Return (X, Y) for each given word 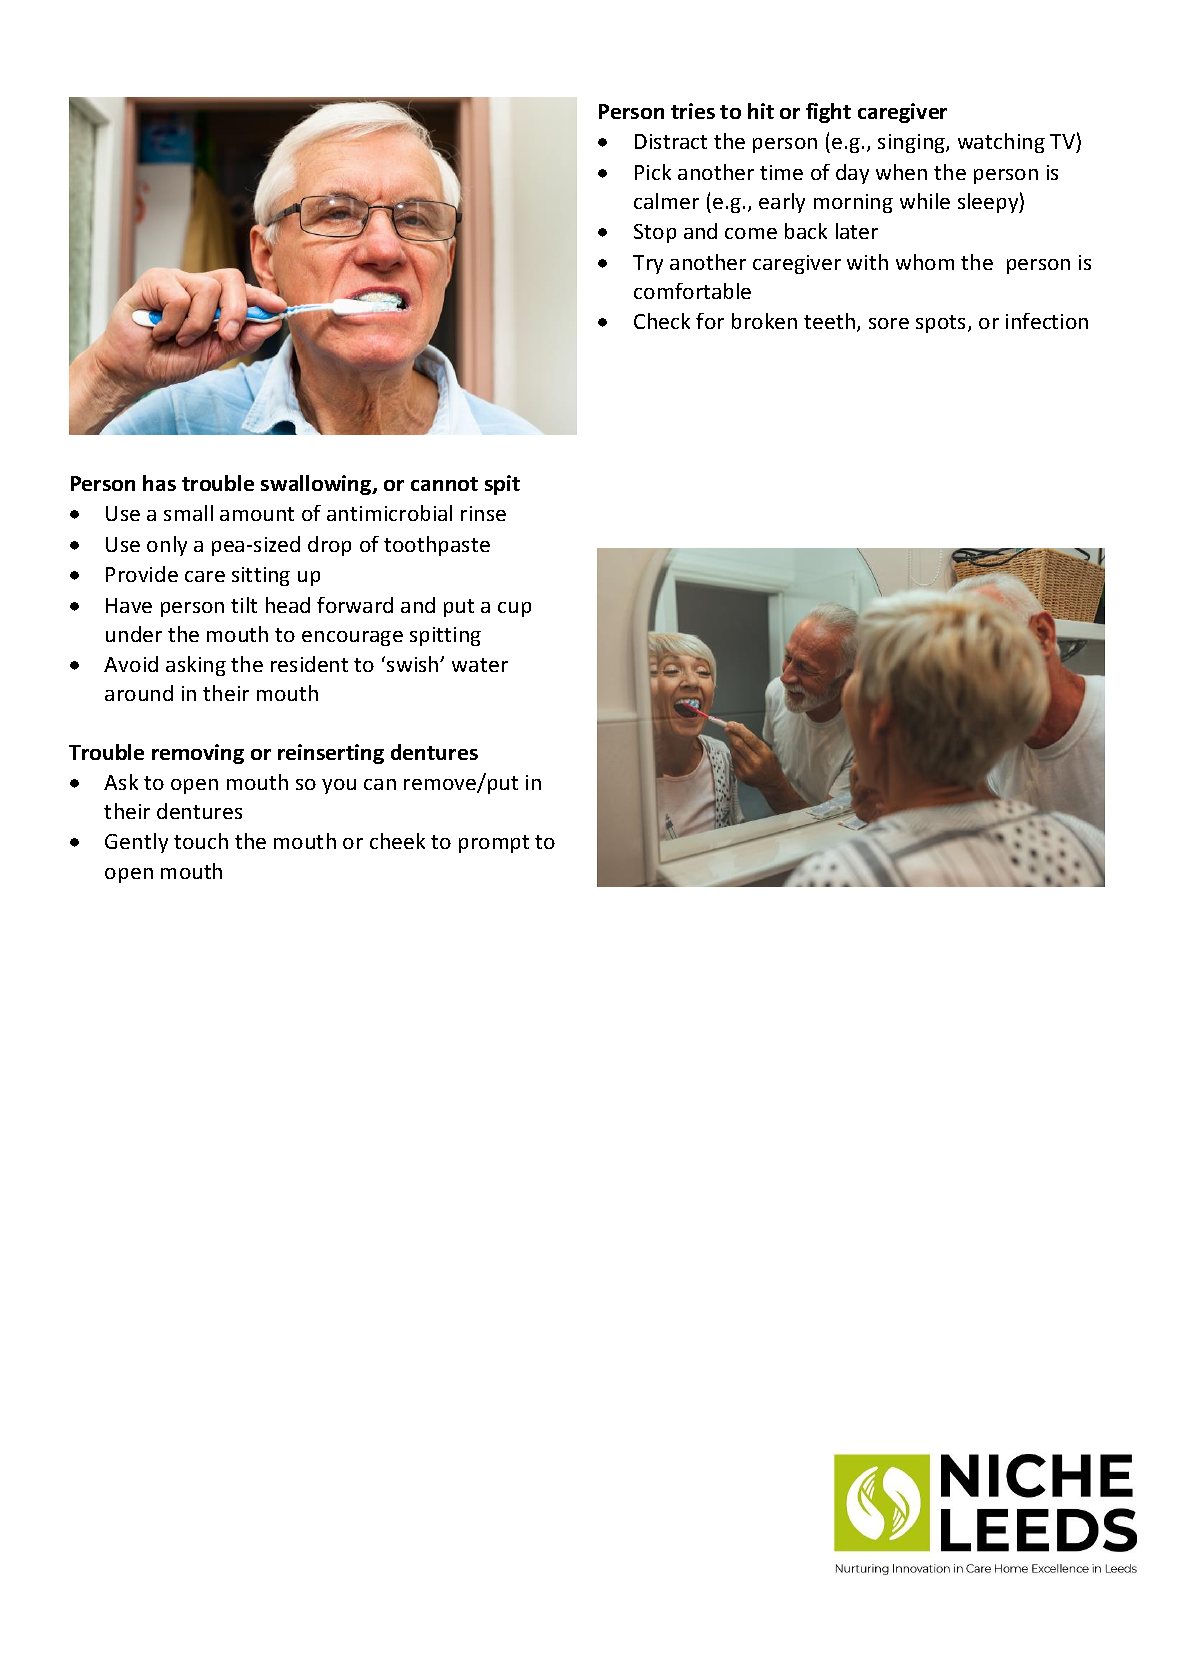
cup (514, 609)
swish (414, 664)
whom (925, 262)
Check (662, 321)
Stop (655, 233)
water (480, 665)
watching (1001, 143)
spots (942, 324)
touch (201, 841)
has (159, 483)
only (167, 546)
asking (196, 666)
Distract (671, 141)
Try (648, 264)
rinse (483, 513)
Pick (653, 172)
